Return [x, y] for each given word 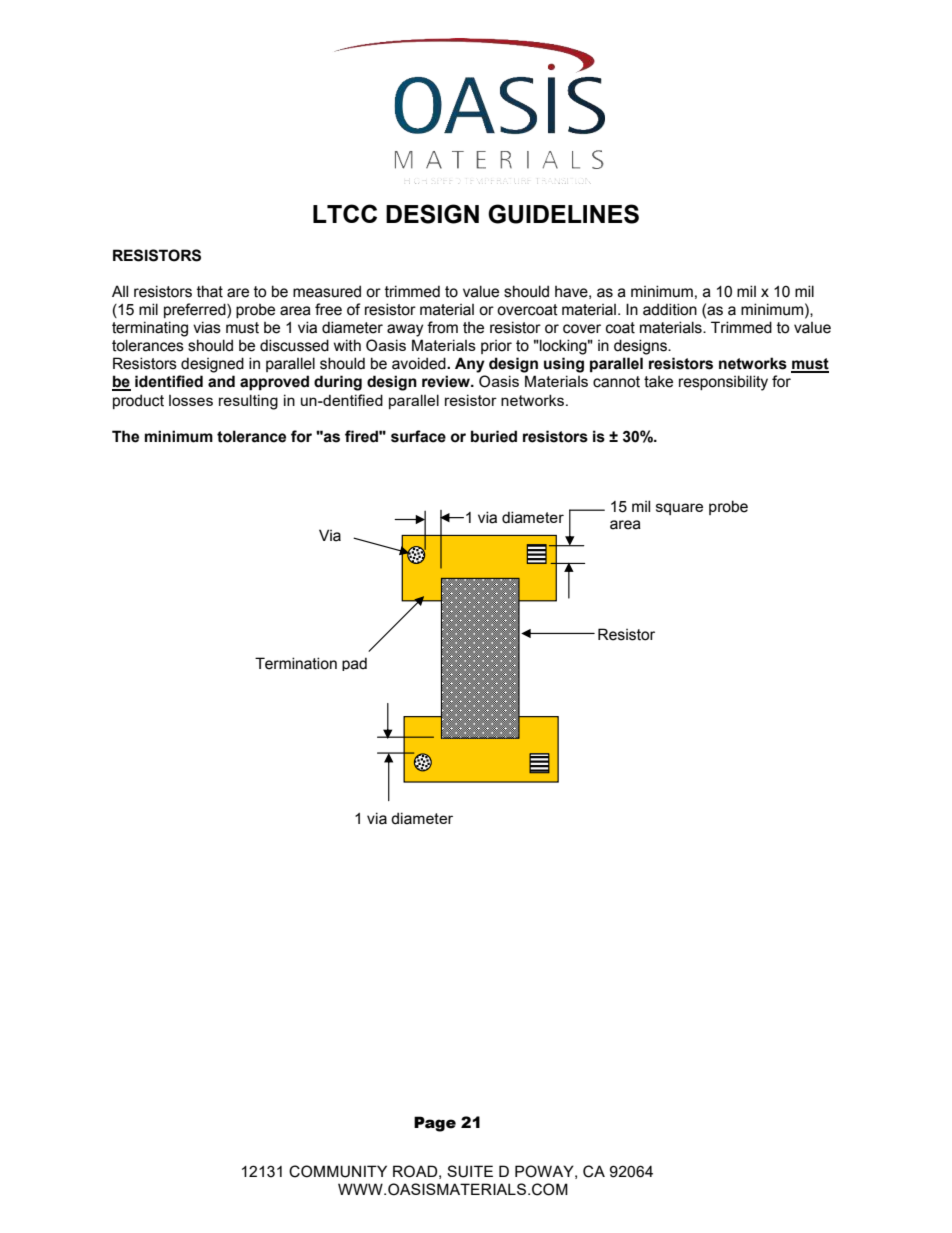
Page [435, 1124]
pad [354, 664]
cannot [616, 382]
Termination [296, 663]
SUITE [470, 1171]
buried [494, 436]
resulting [248, 402]
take [658, 382]
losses [191, 400]
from [442, 327]
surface [418, 436]
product [138, 401]
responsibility [723, 383]
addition [670, 309]
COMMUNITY [338, 1171]
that [210, 291]
